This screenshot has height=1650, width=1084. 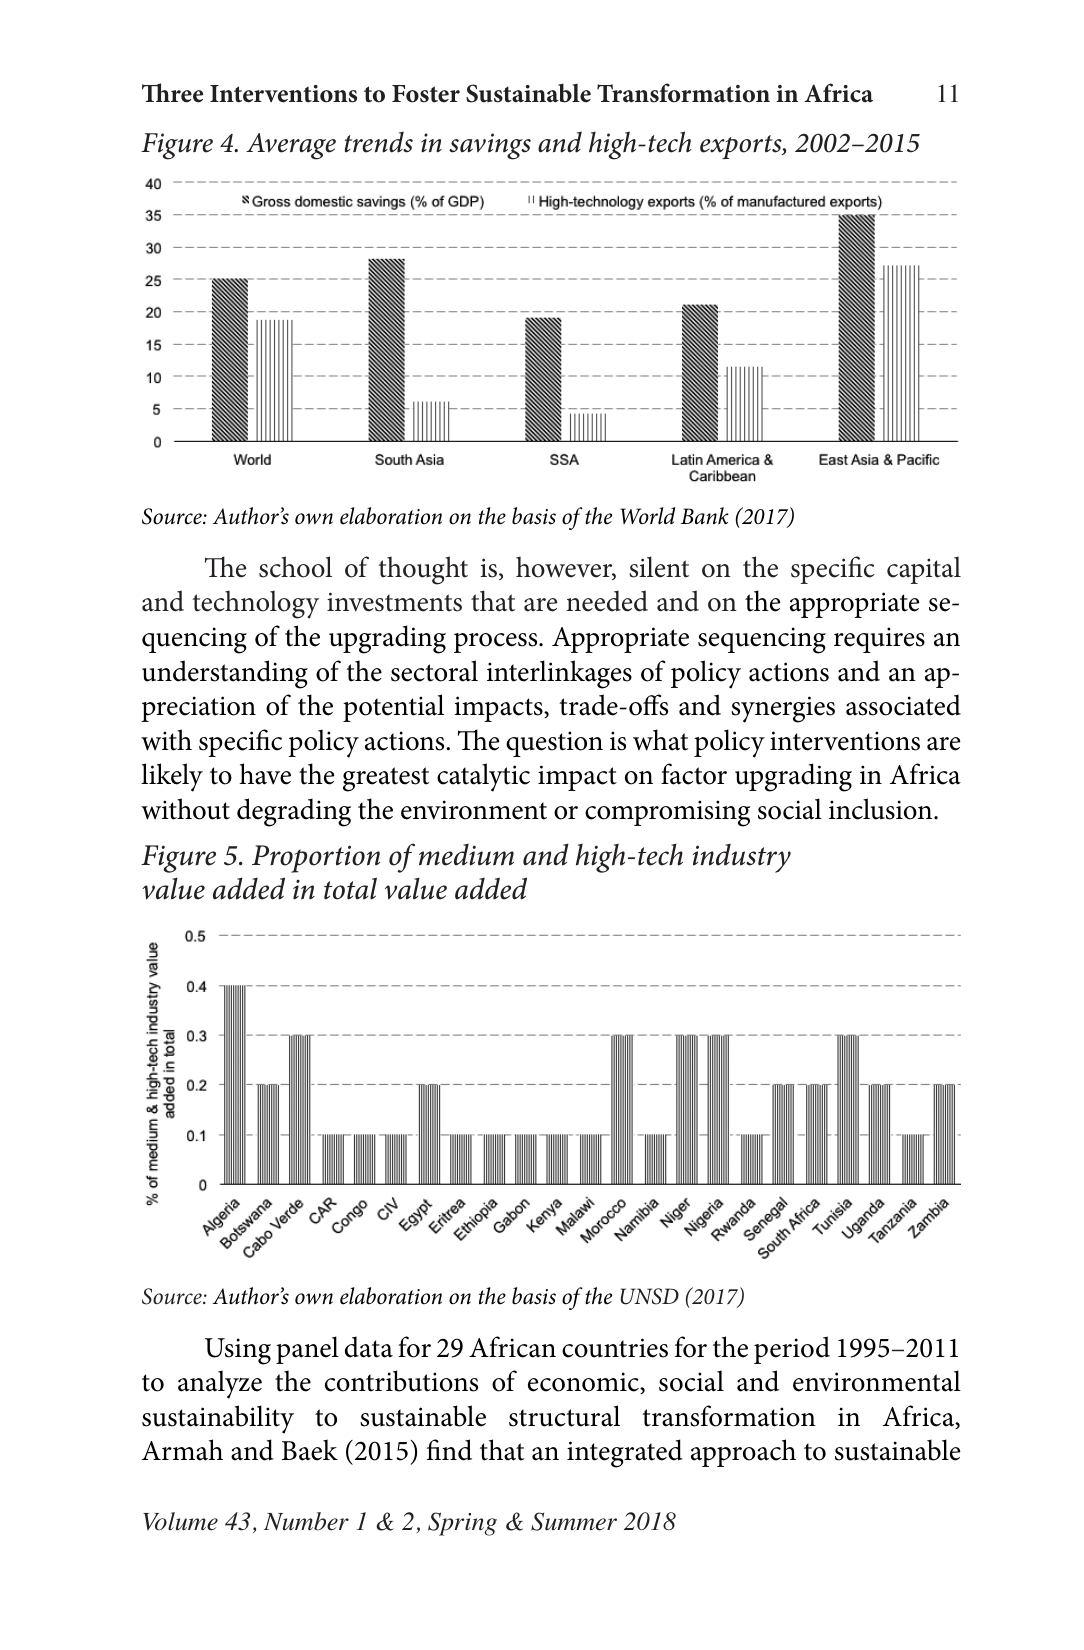 What do you see at coordinates (295, 567) in the screenshot?
I see `school` at bounding box center [295, 567].
